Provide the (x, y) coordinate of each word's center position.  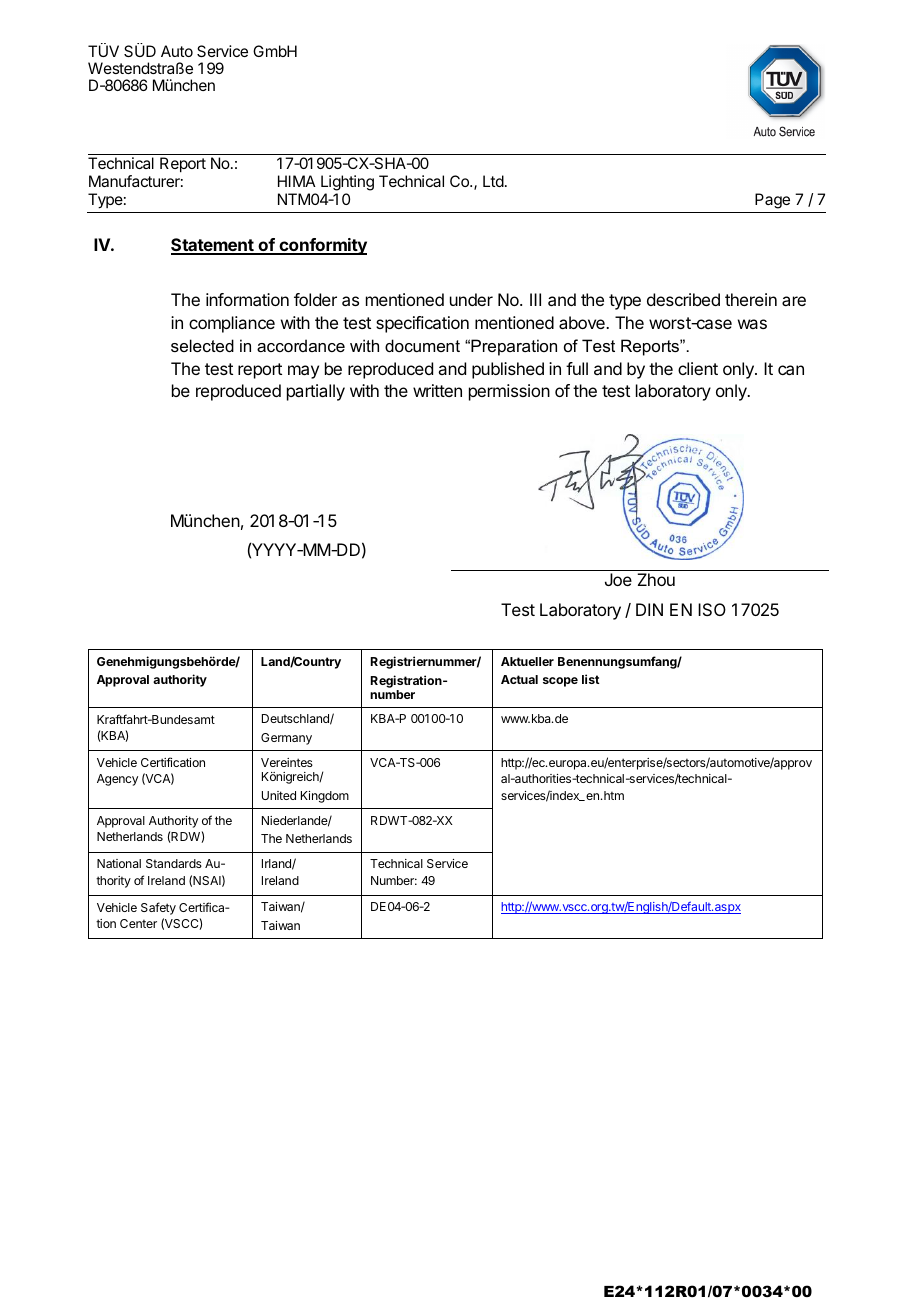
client (698, 368)
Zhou (656, 579)
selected (202, 345)
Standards (174, 863)
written (437, 390)
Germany (286, 739)
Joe (618, 579)
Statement (213, 246)
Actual (519, 679)
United (279, 795)
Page (772, 201)
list (591, 679)
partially (316, 392)
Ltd (493, 181)
